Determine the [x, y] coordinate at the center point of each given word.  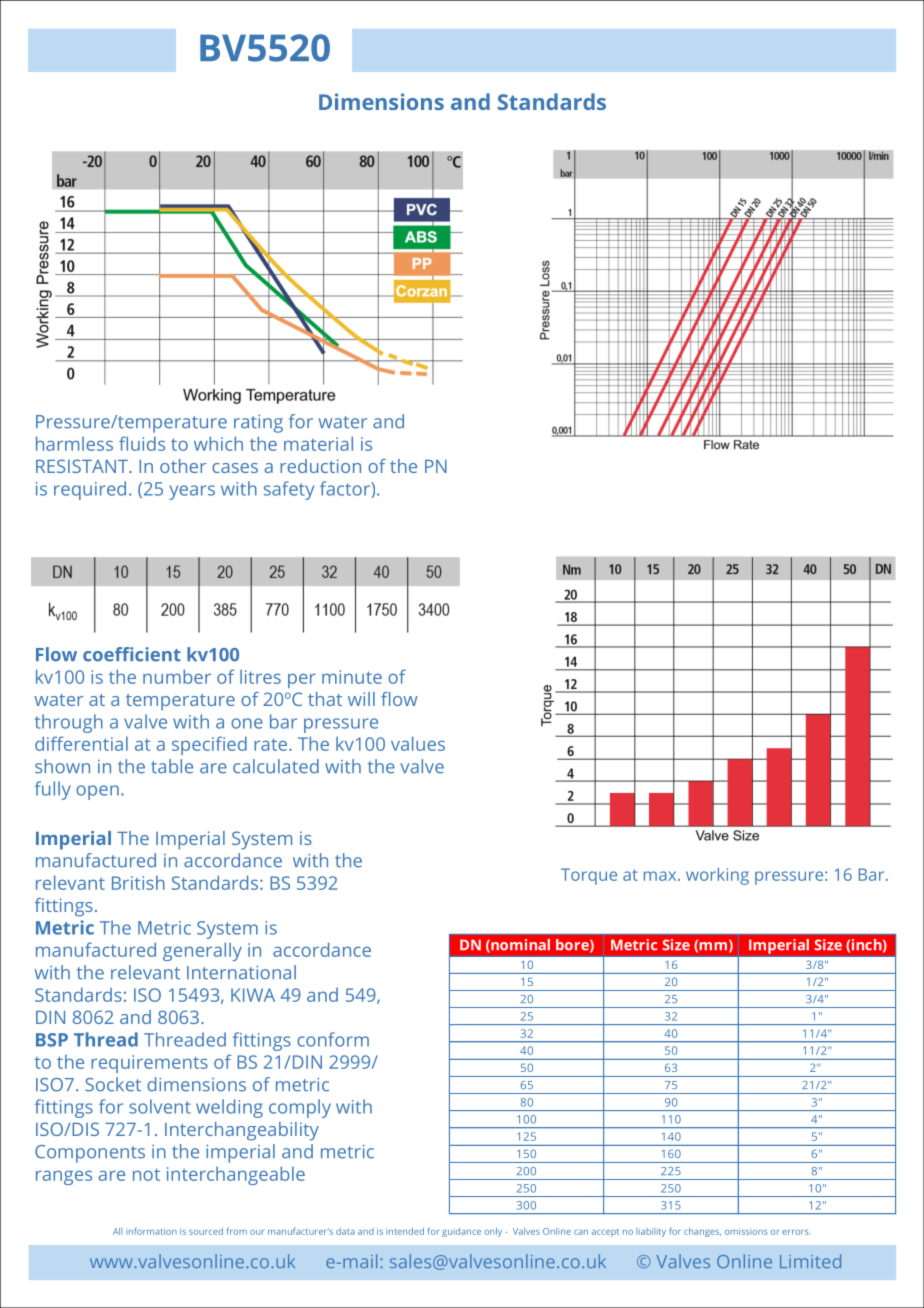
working [717, 876]
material [318, 443]
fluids [142, 443]
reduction [320, 466]
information [151, 1231]
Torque [589, 876]
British [138, 882]
